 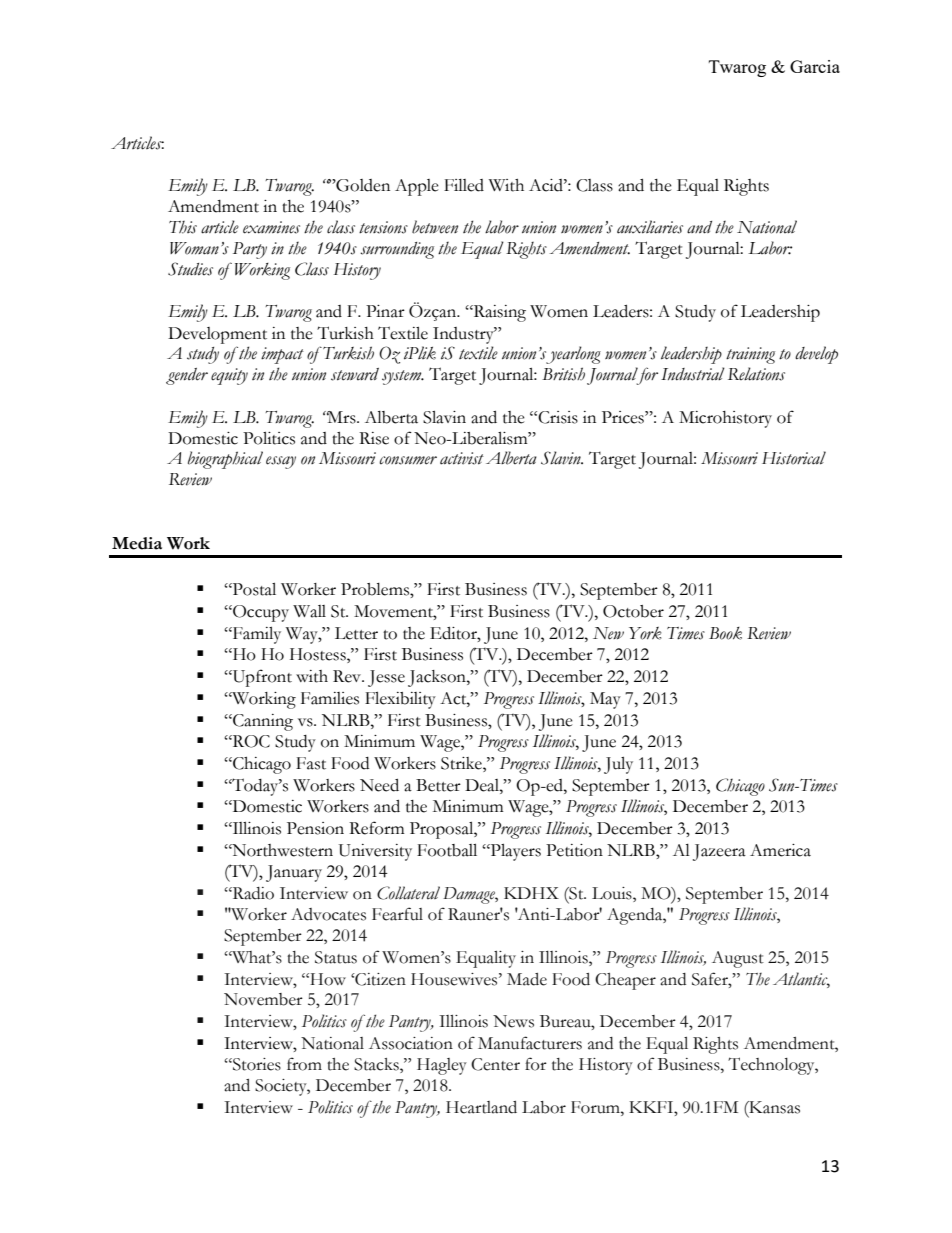 I want to click on Jackson, so click(x=438, y=678).
